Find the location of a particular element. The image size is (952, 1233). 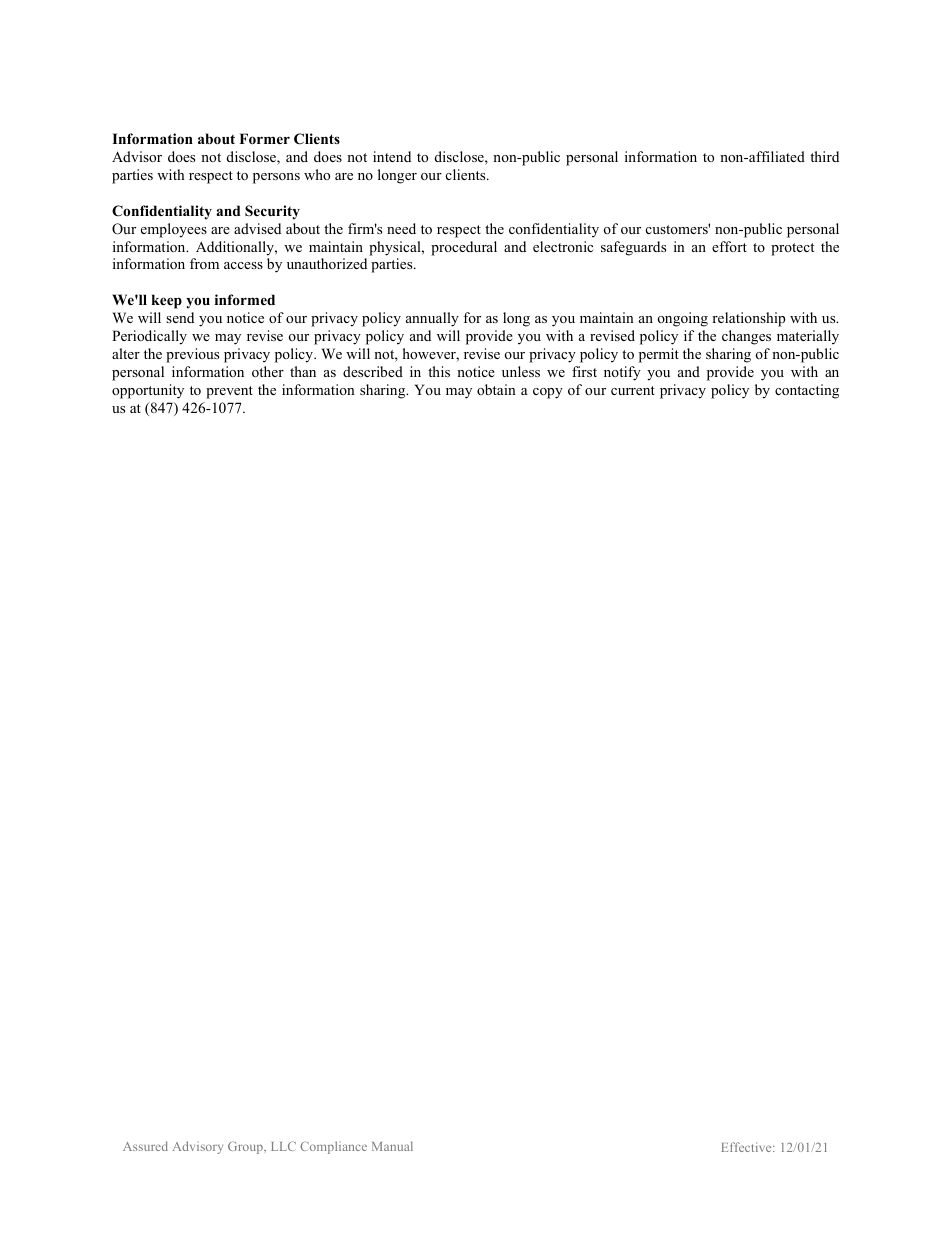

copy is located at coordinates (548, 393).
